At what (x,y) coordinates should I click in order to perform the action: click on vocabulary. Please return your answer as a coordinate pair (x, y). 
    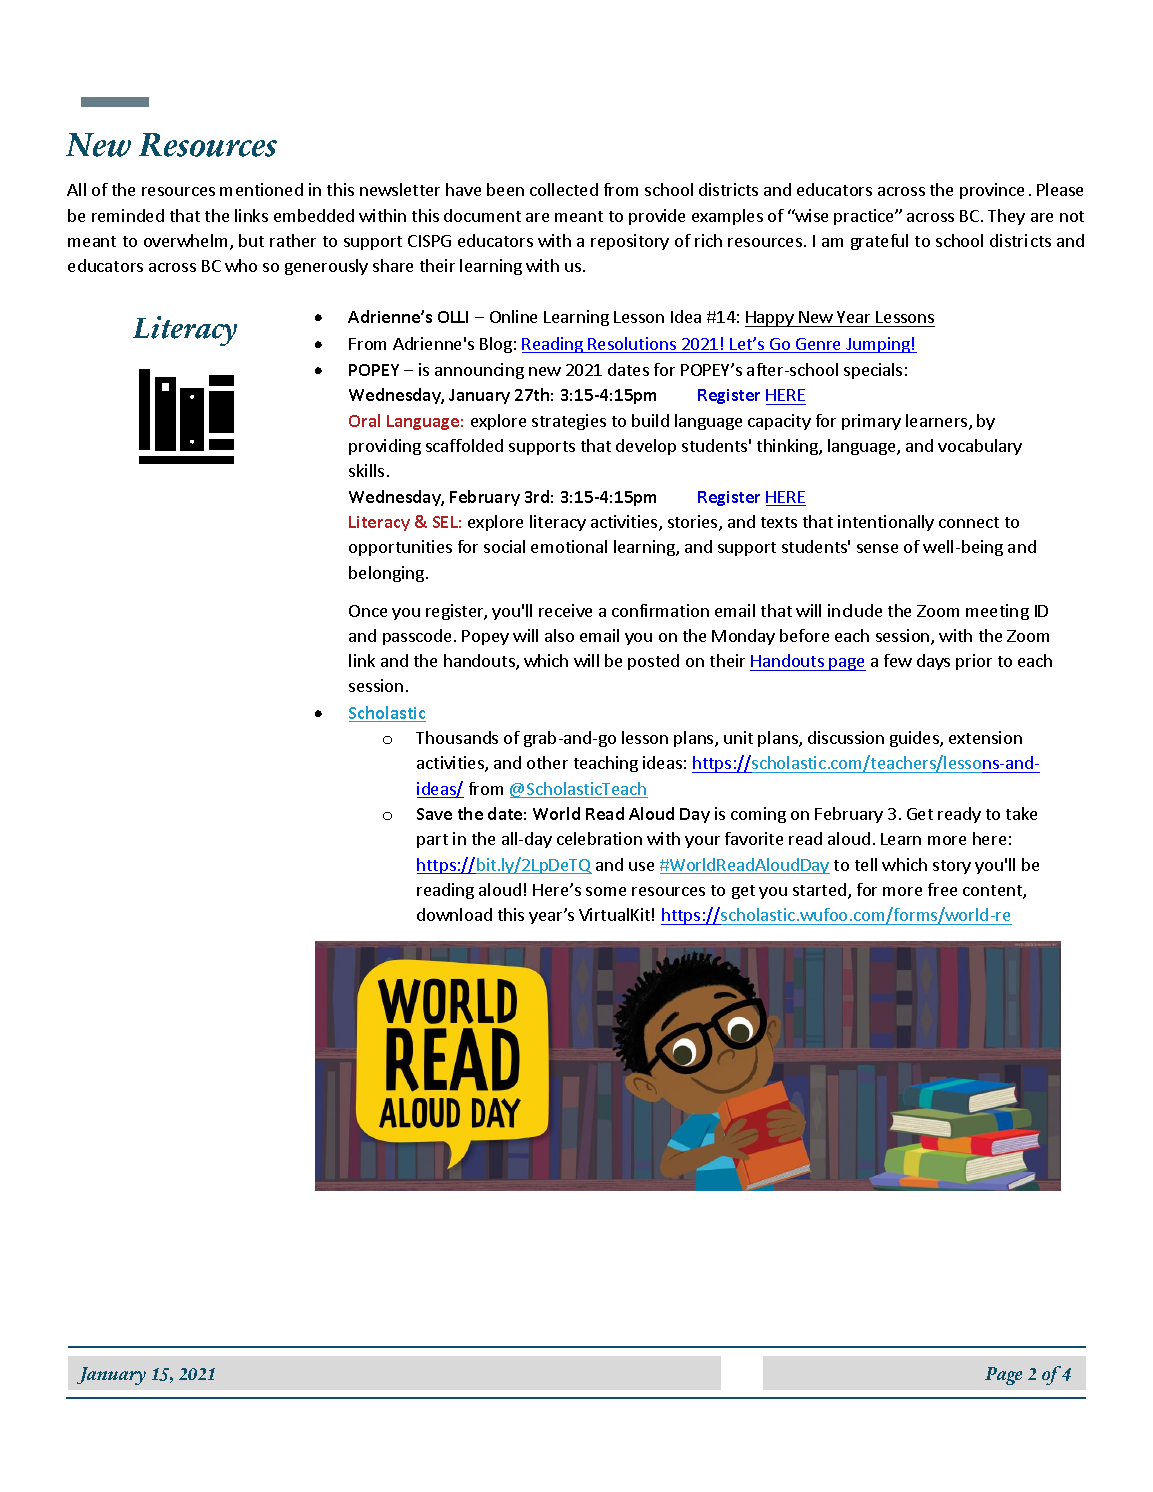
    Looking at the image, I should click on (980, 447).
